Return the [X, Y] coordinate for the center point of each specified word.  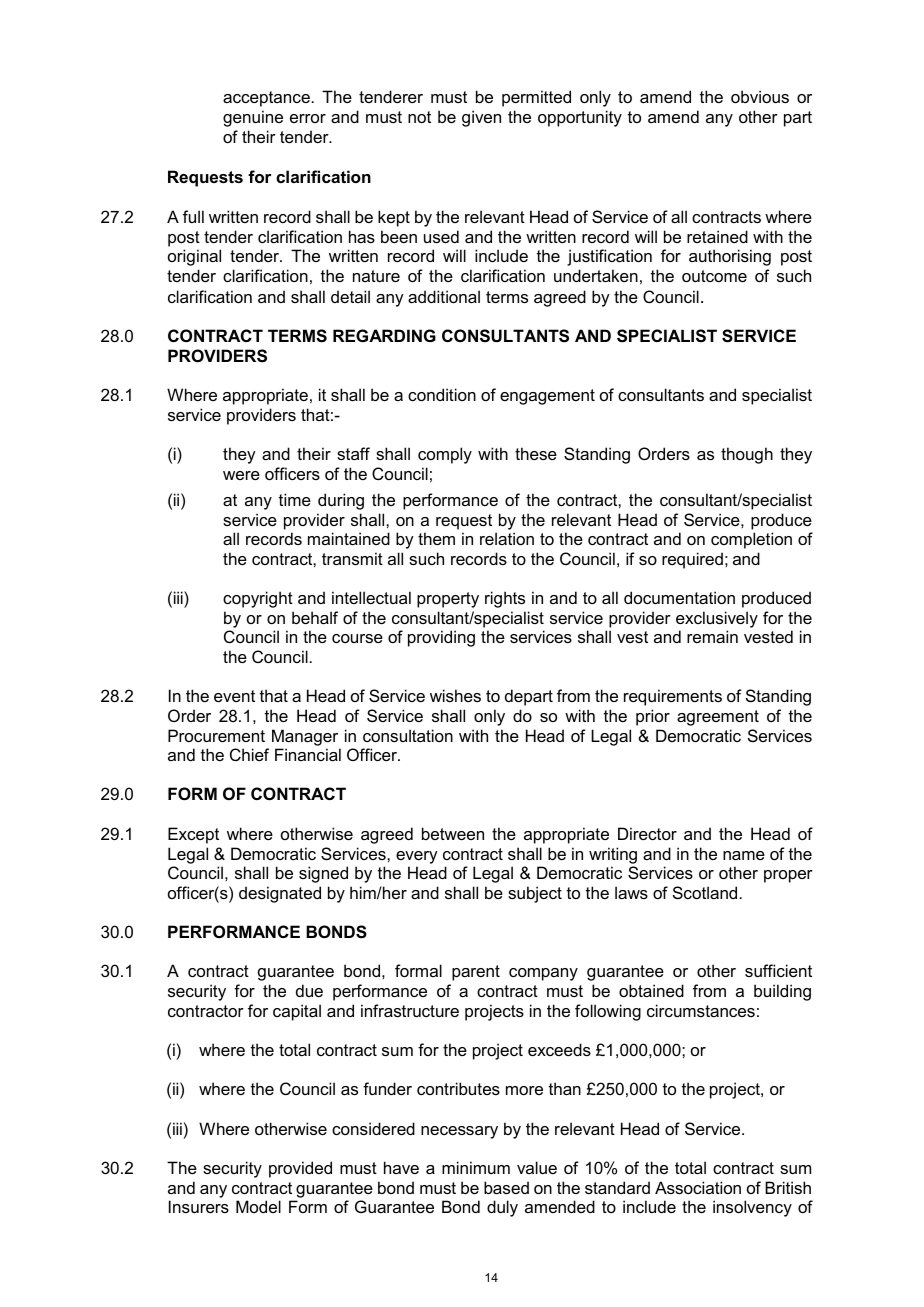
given [481, 118]
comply [445, 455]
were [241, 475]
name [744, 855]
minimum [476, 1167]
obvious [760, 96]
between [453, 833]
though [747, 455]
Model [258, 1206]
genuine [253, 118]
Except [193, 835]
